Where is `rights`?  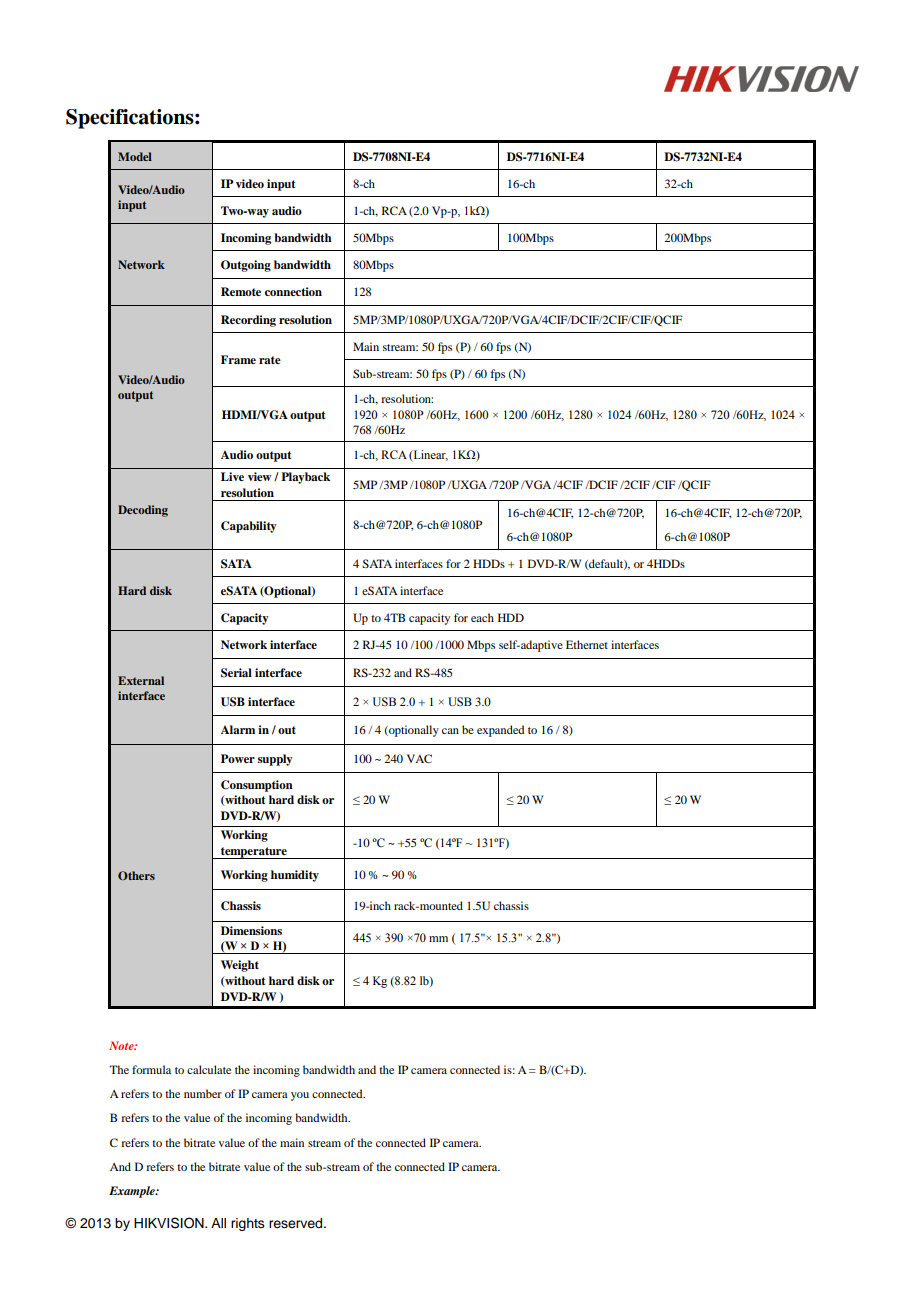
rights is located at coordinates (248, 1224).
